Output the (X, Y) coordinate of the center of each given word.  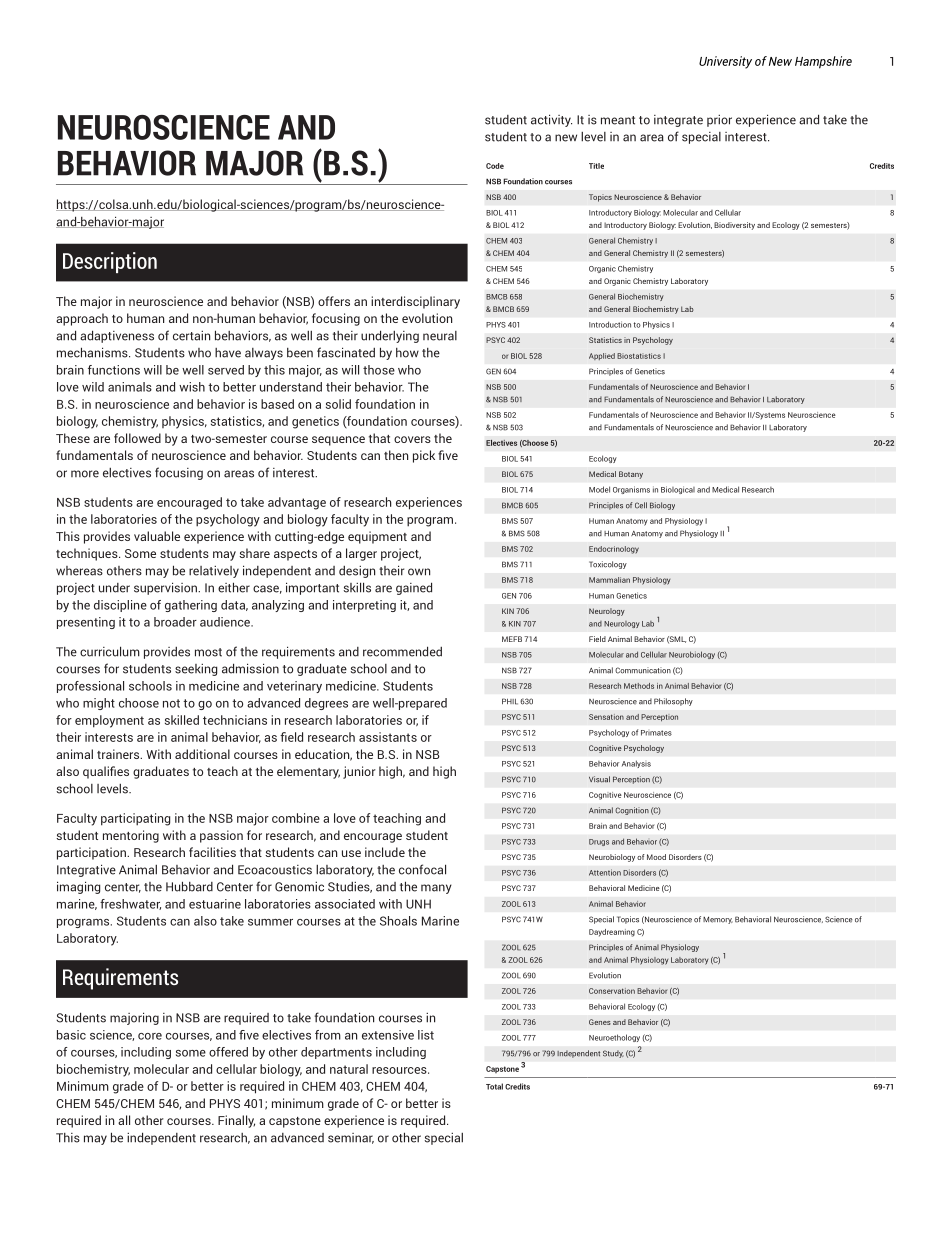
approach (82, 319)
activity (551, 120)
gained (414, 588)
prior (719, 121)
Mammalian (609, 580)
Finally (236, 1121)
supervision (166, 588)
